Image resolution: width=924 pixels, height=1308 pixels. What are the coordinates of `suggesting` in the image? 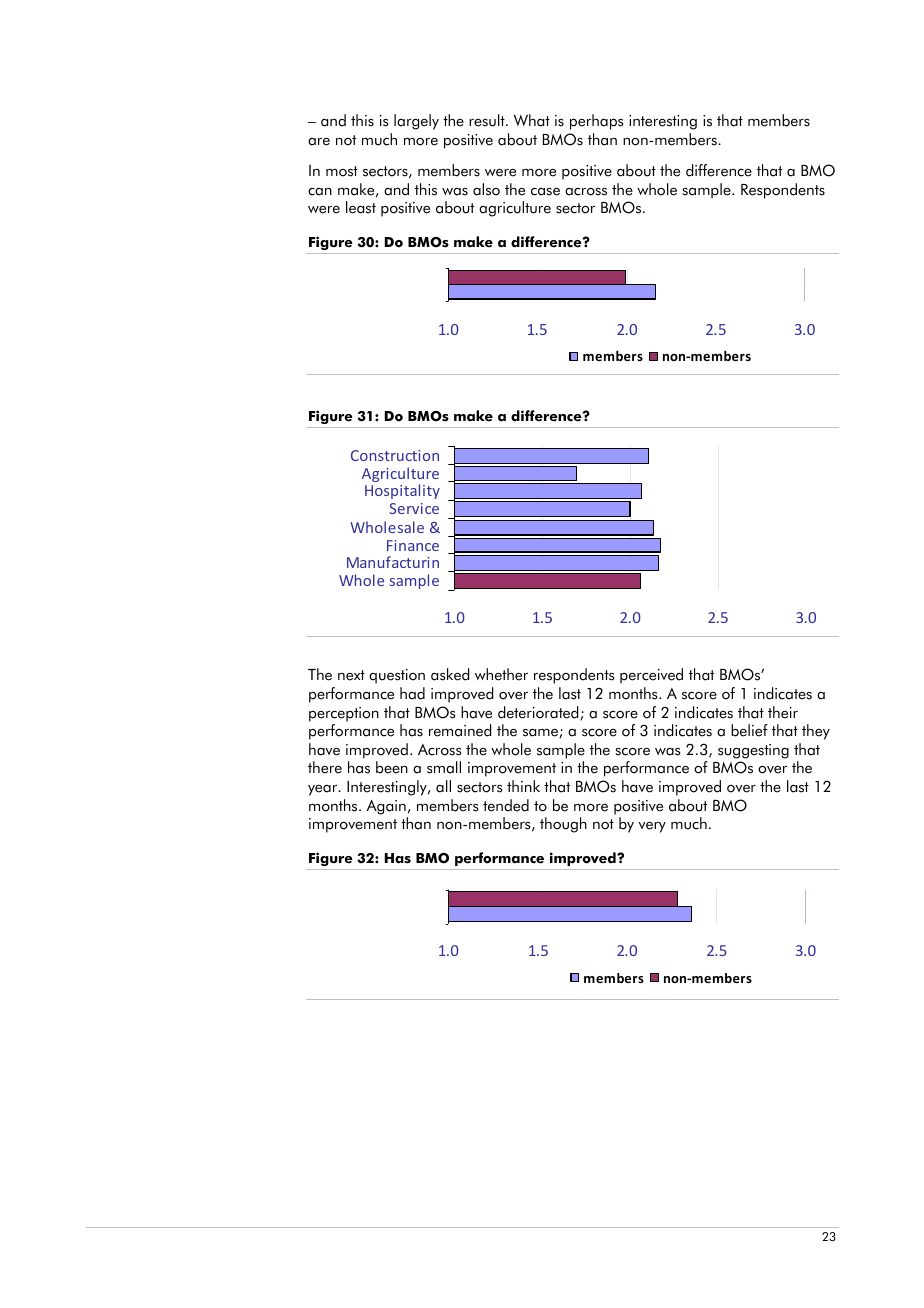 It's located at (753, 751).
